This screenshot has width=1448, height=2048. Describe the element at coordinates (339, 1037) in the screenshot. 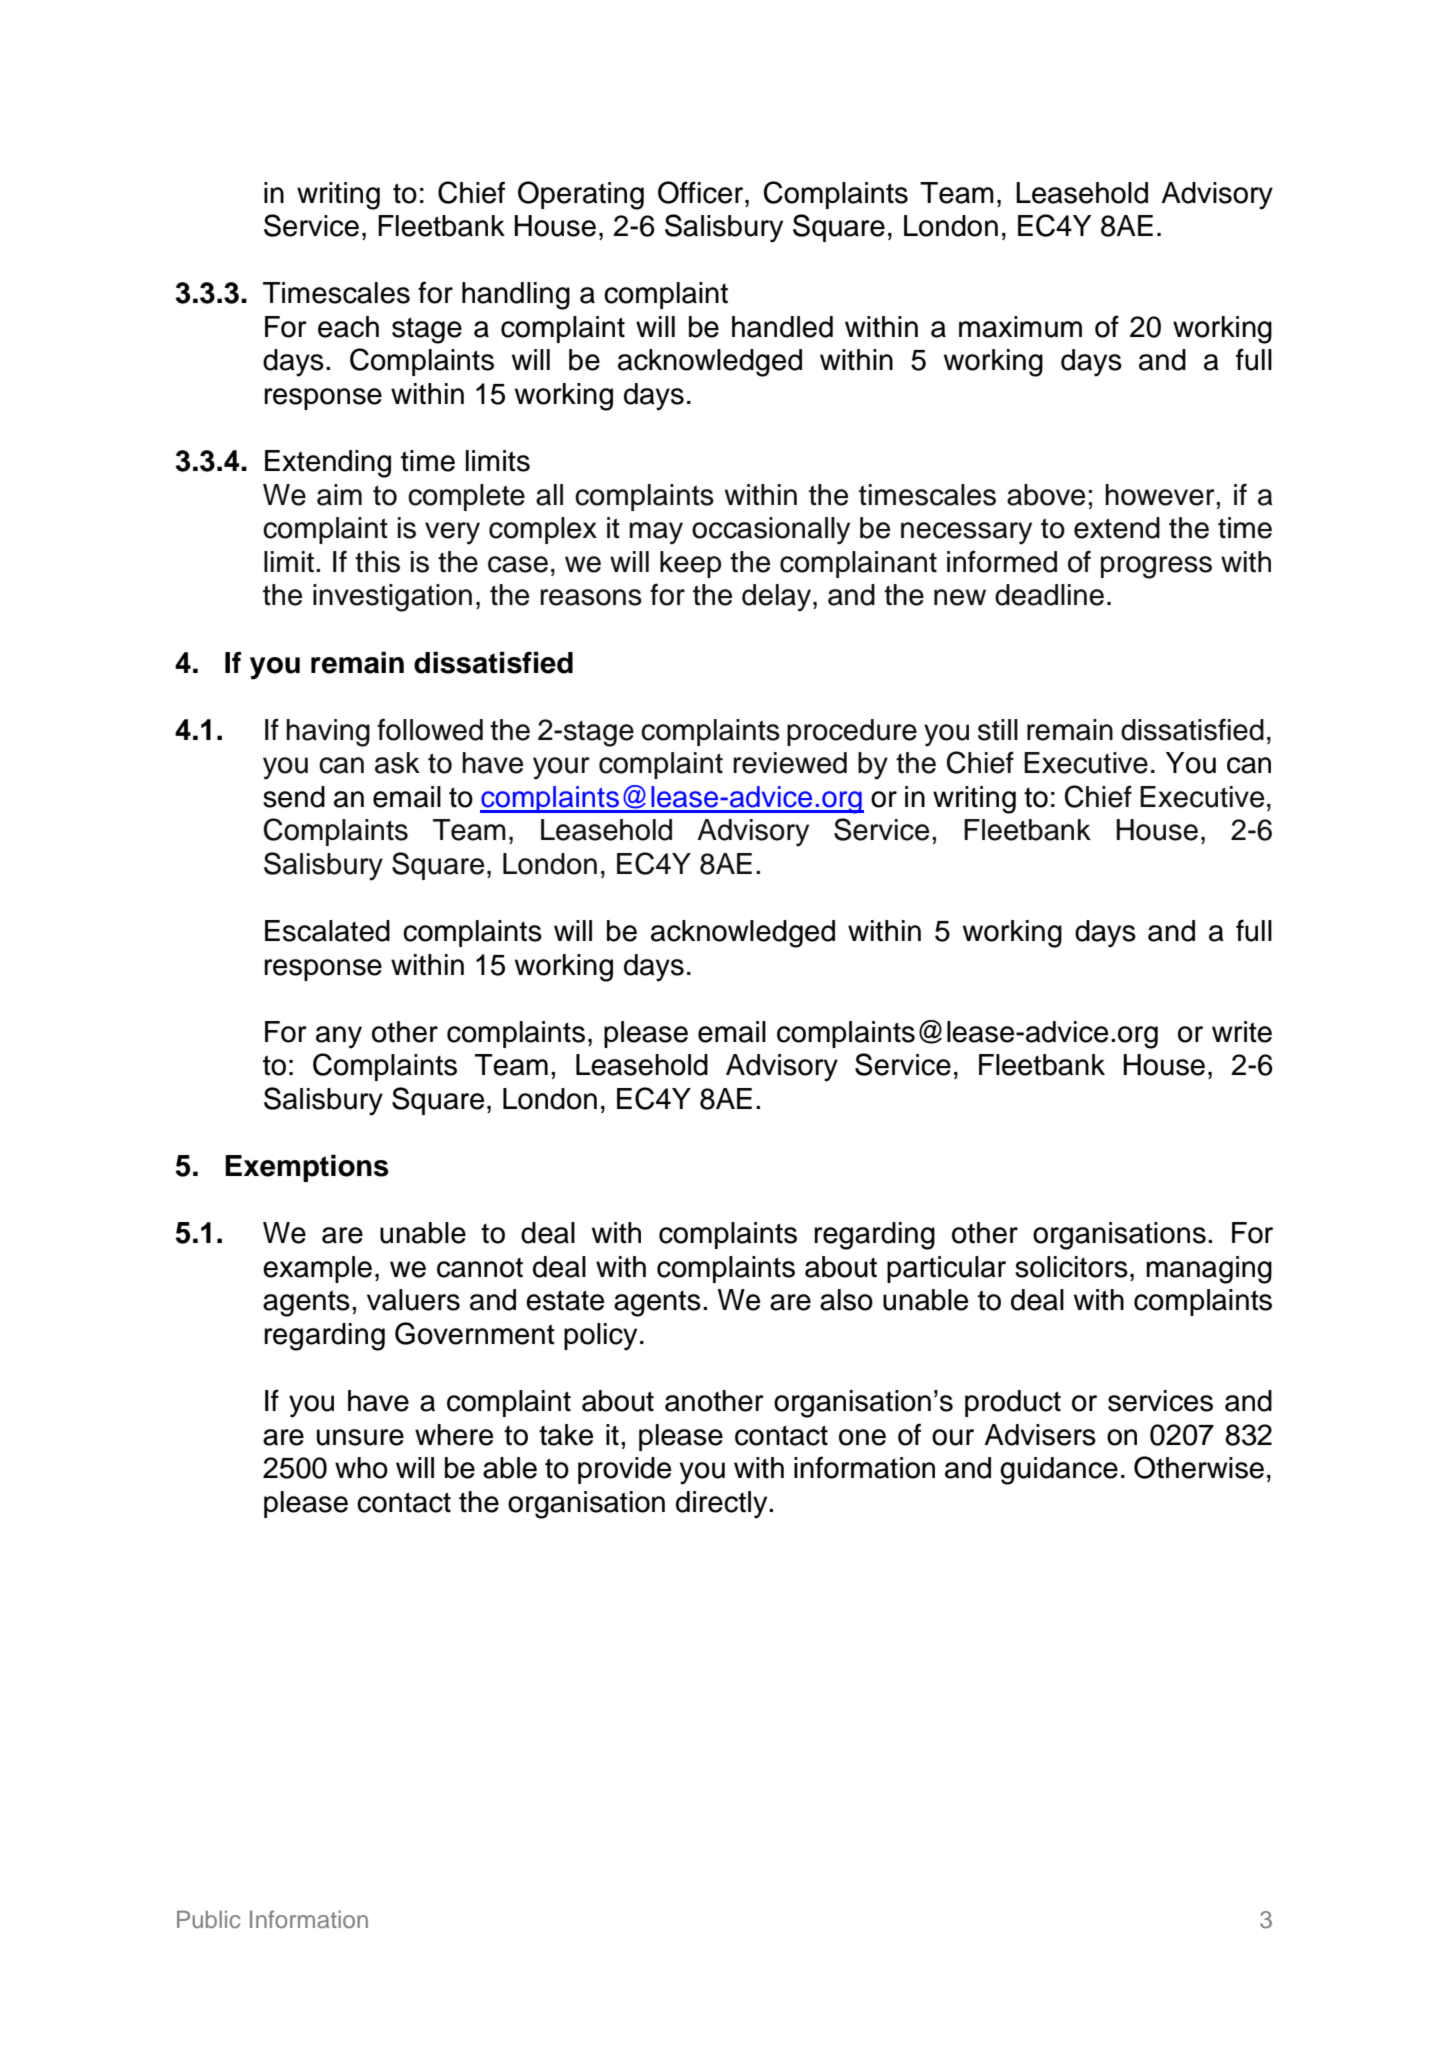

I see `any` at that location.
